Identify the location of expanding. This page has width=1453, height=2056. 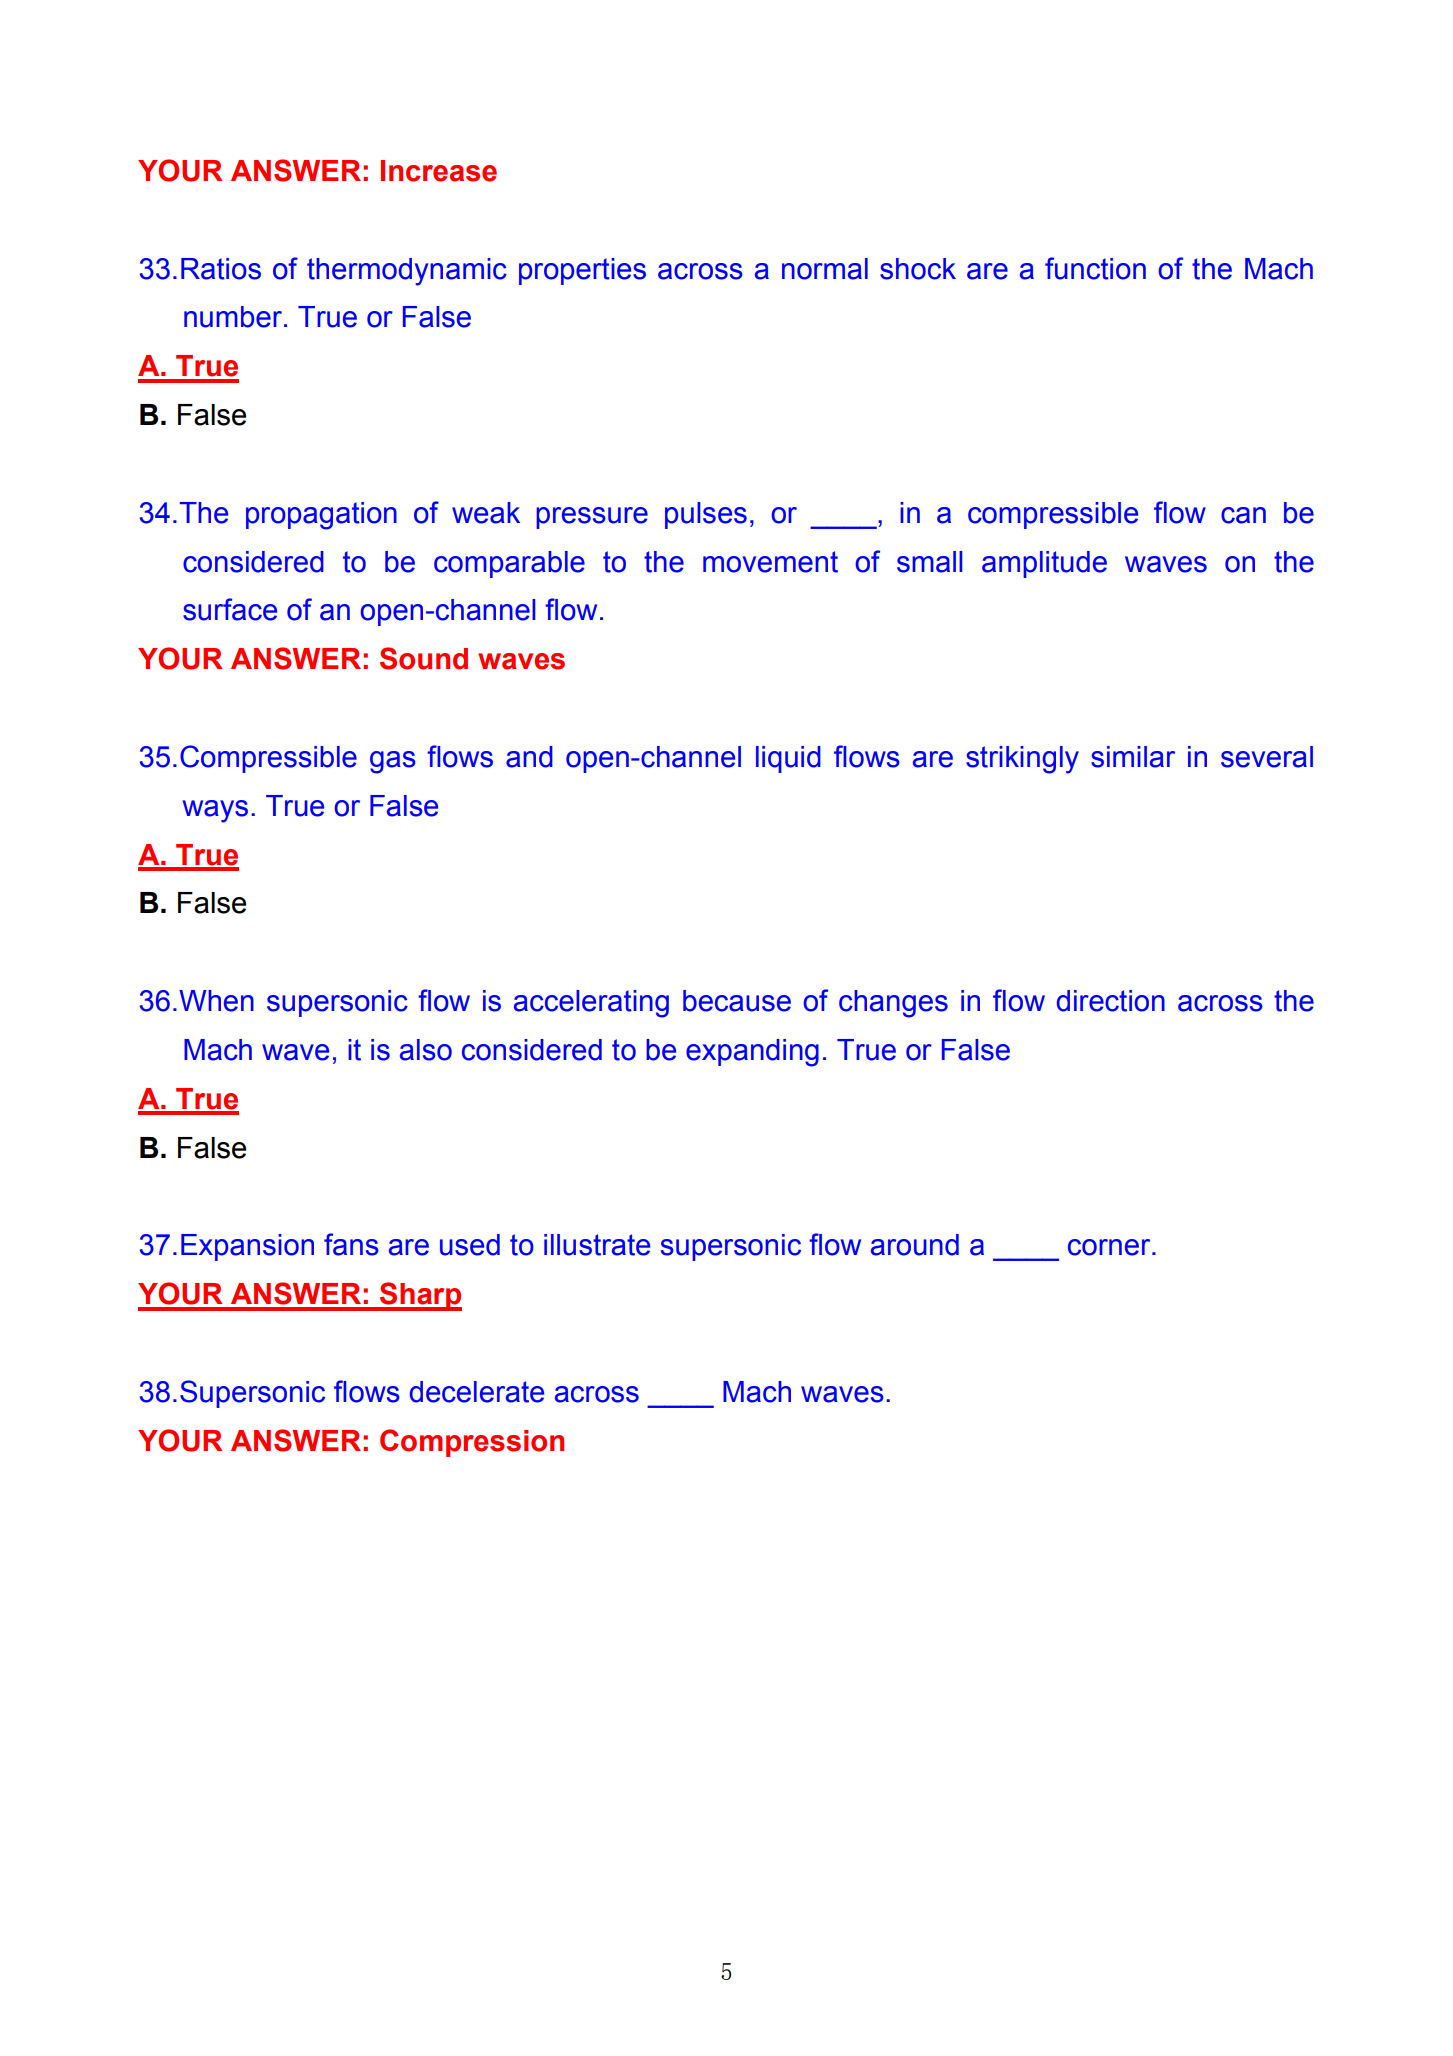
(752, 1053).
